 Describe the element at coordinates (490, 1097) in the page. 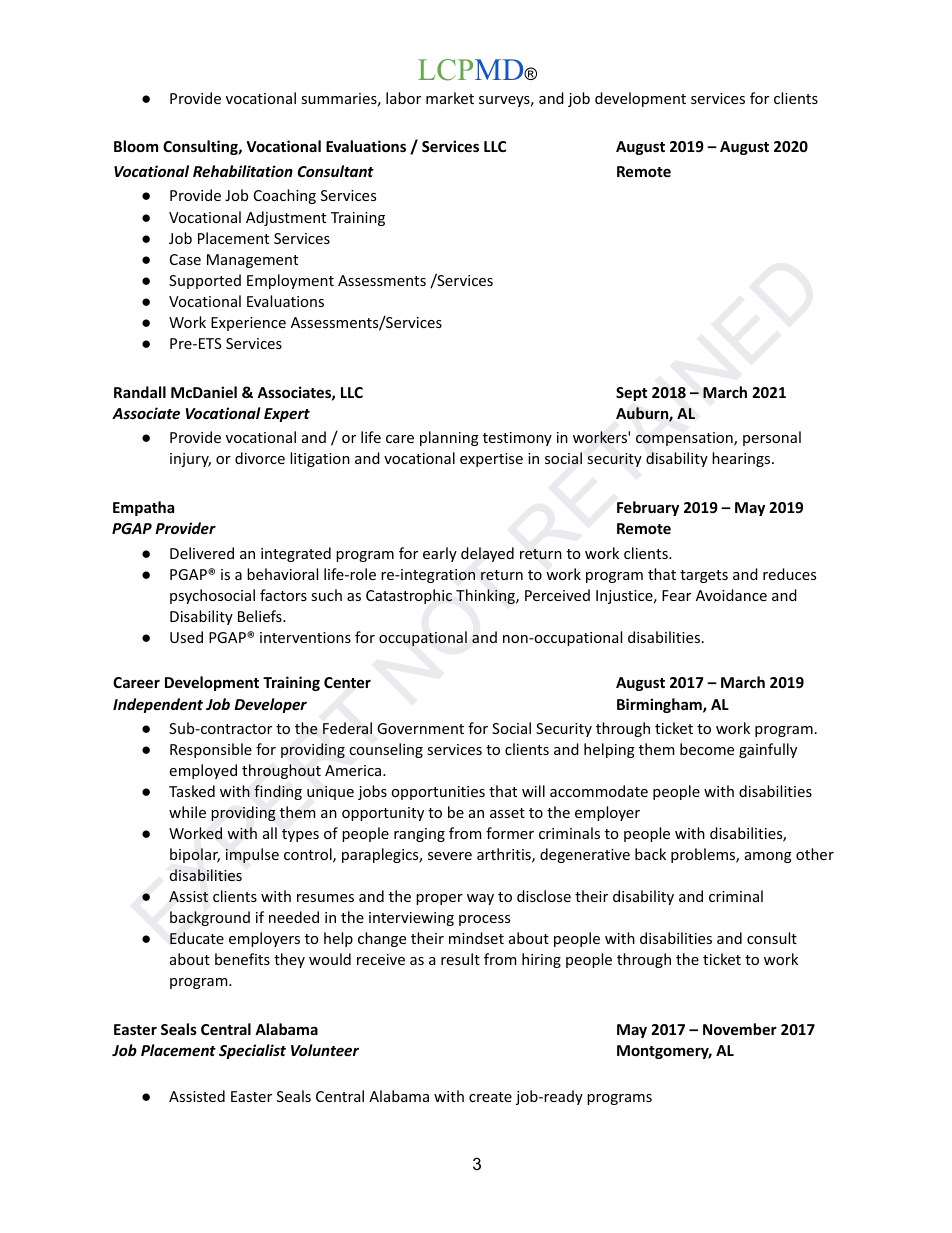

I see `create` at that location.
